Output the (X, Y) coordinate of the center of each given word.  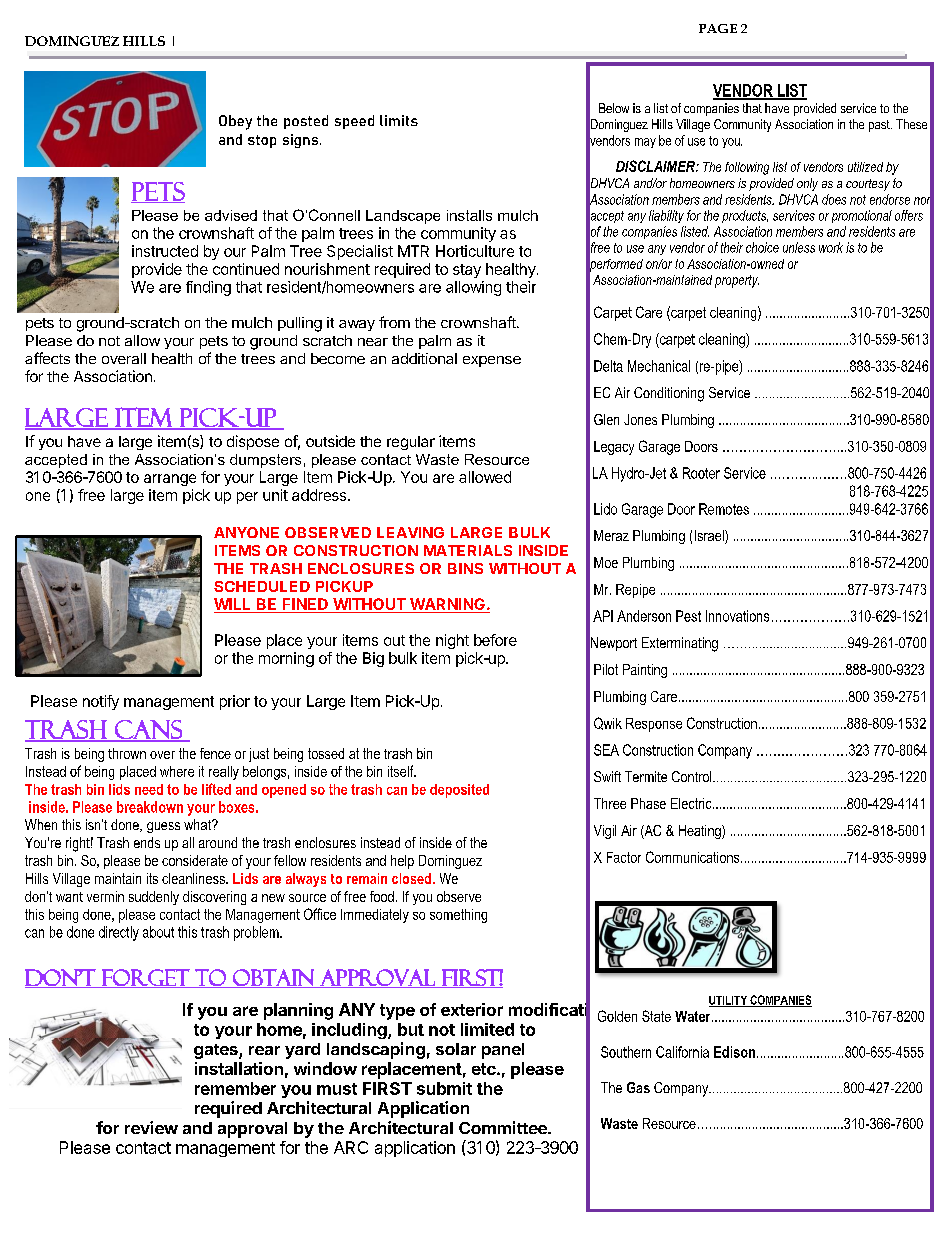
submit (444, 1088)
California (682, 1052)
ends (147, 842)
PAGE (718, 28)
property (737, 281)
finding (208, 288)
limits (399, 120)
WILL (232, 604)
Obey (235, 122)
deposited (459, 791)
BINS (465, 568)
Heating (701, 832)
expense (492, 361)
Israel (710, 537)
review (151, 1127)
